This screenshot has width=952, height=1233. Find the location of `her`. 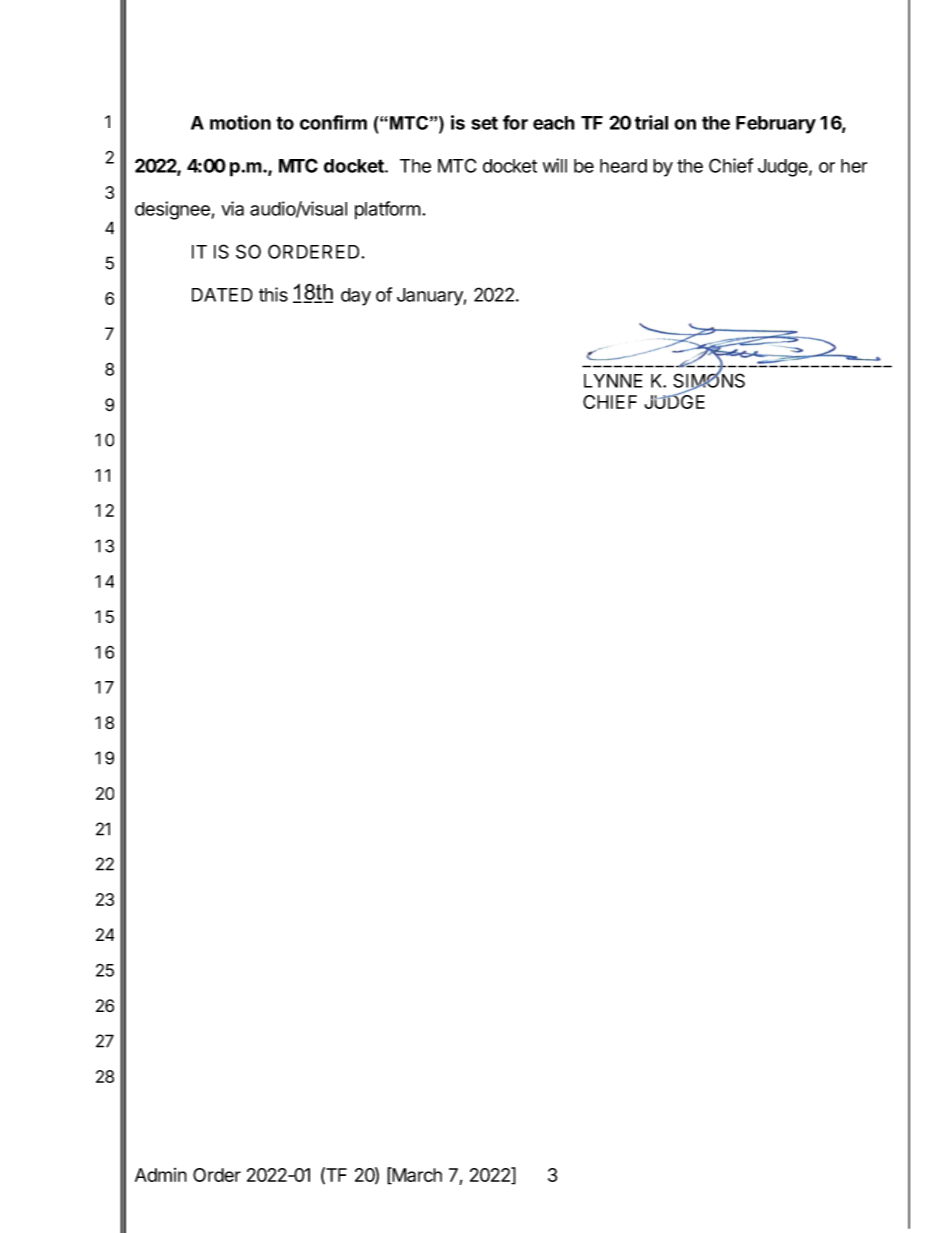

her is located at coordinates (854, 166).
